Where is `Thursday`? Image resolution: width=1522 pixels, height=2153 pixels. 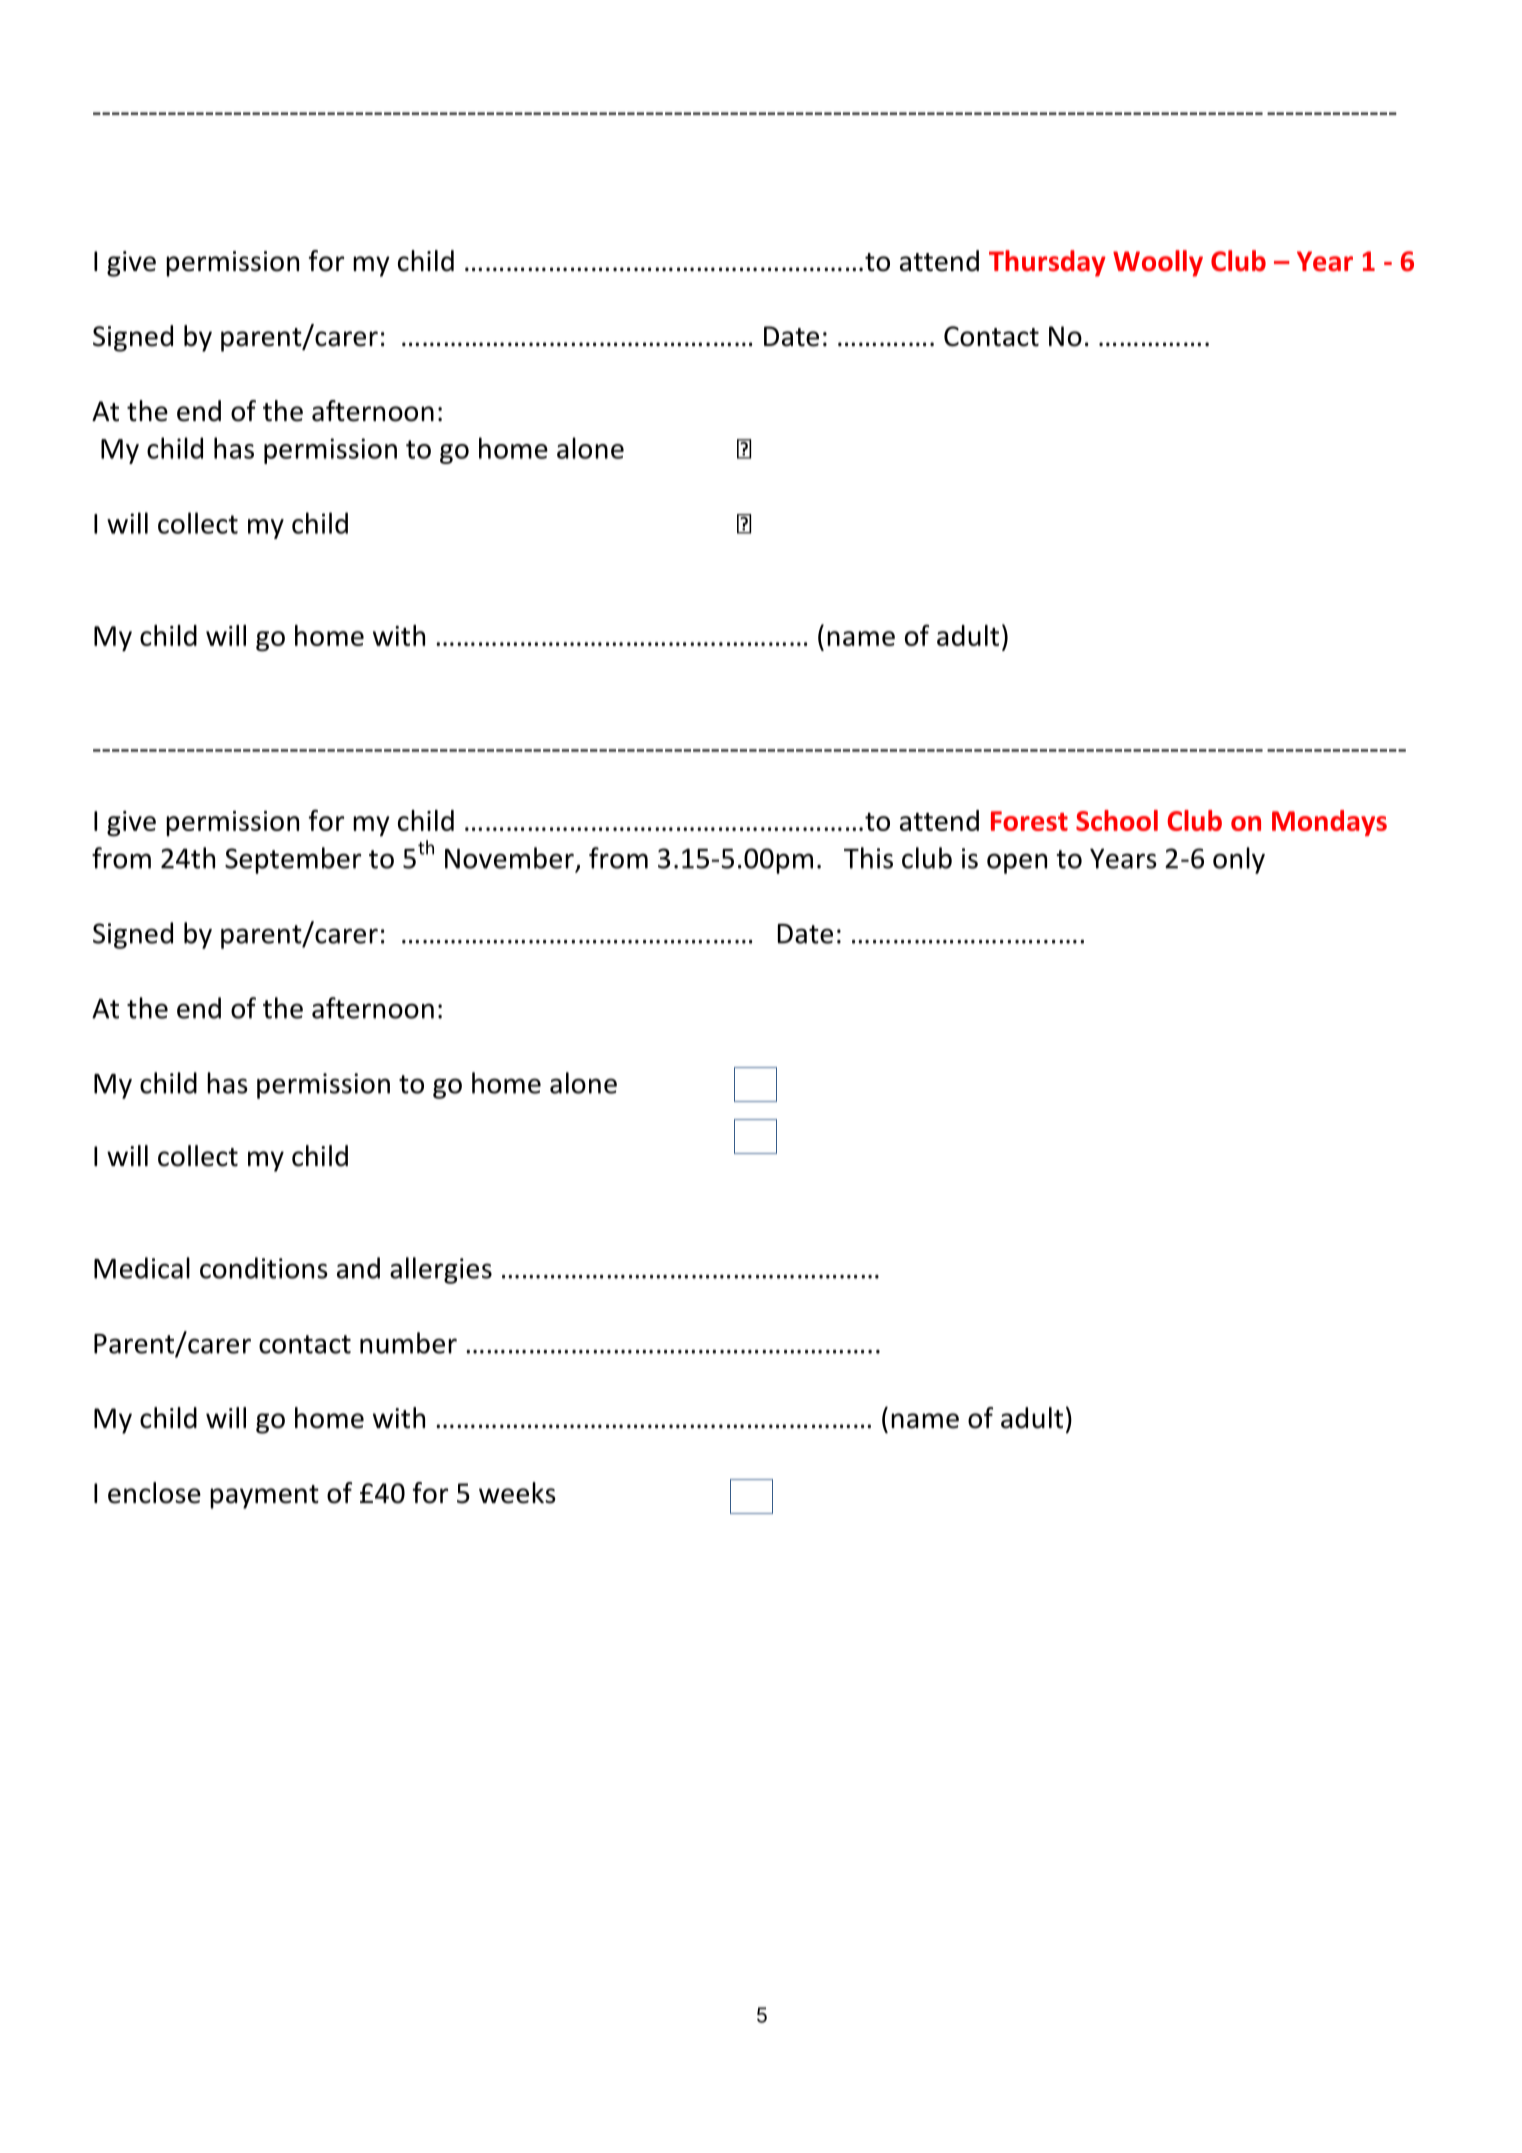 Thursday is located at coordinates (1047, 263).
